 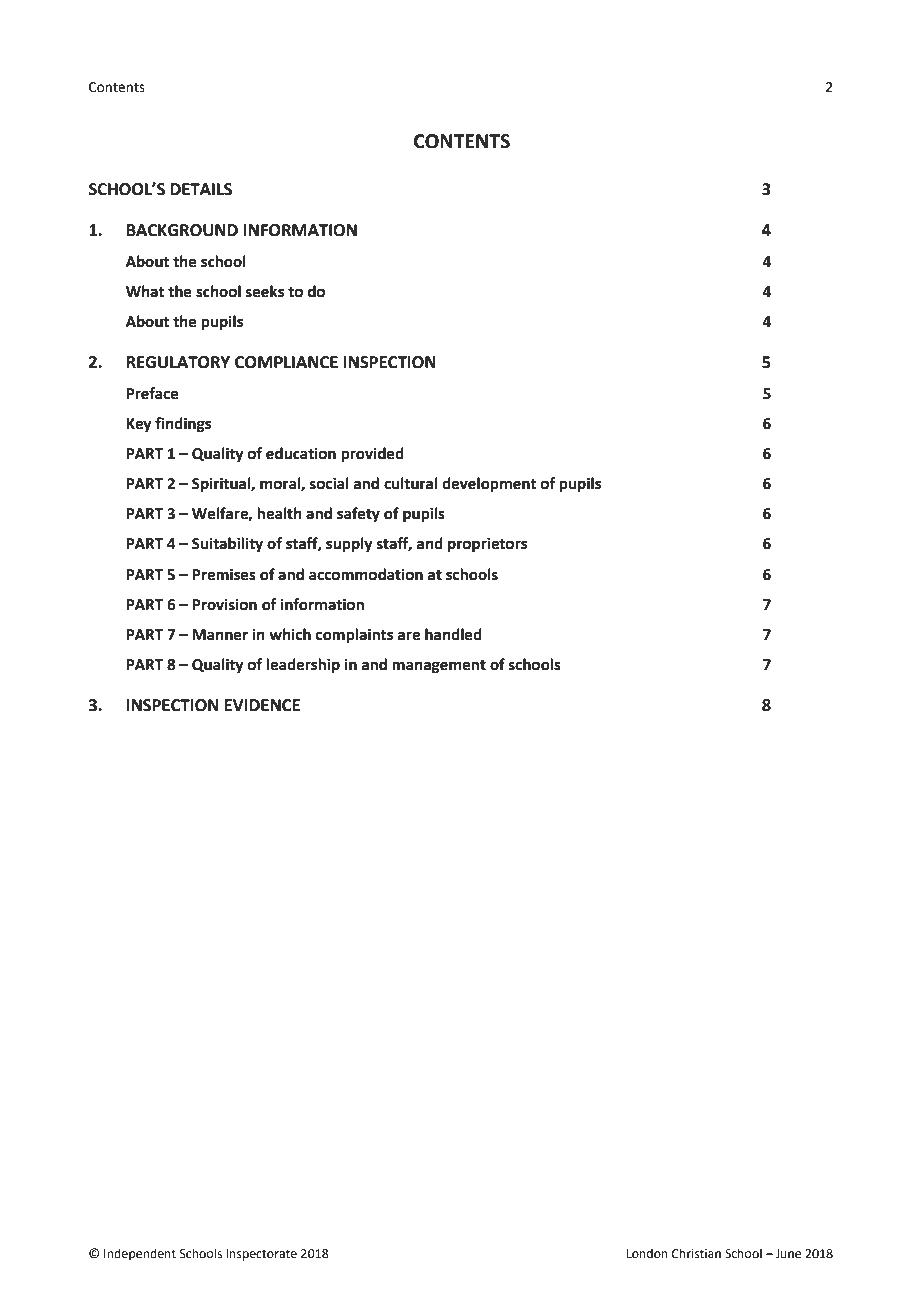 What do you see at coordinates (489, 485) in the document?
I see `development` at bounding box center [489, 485].
